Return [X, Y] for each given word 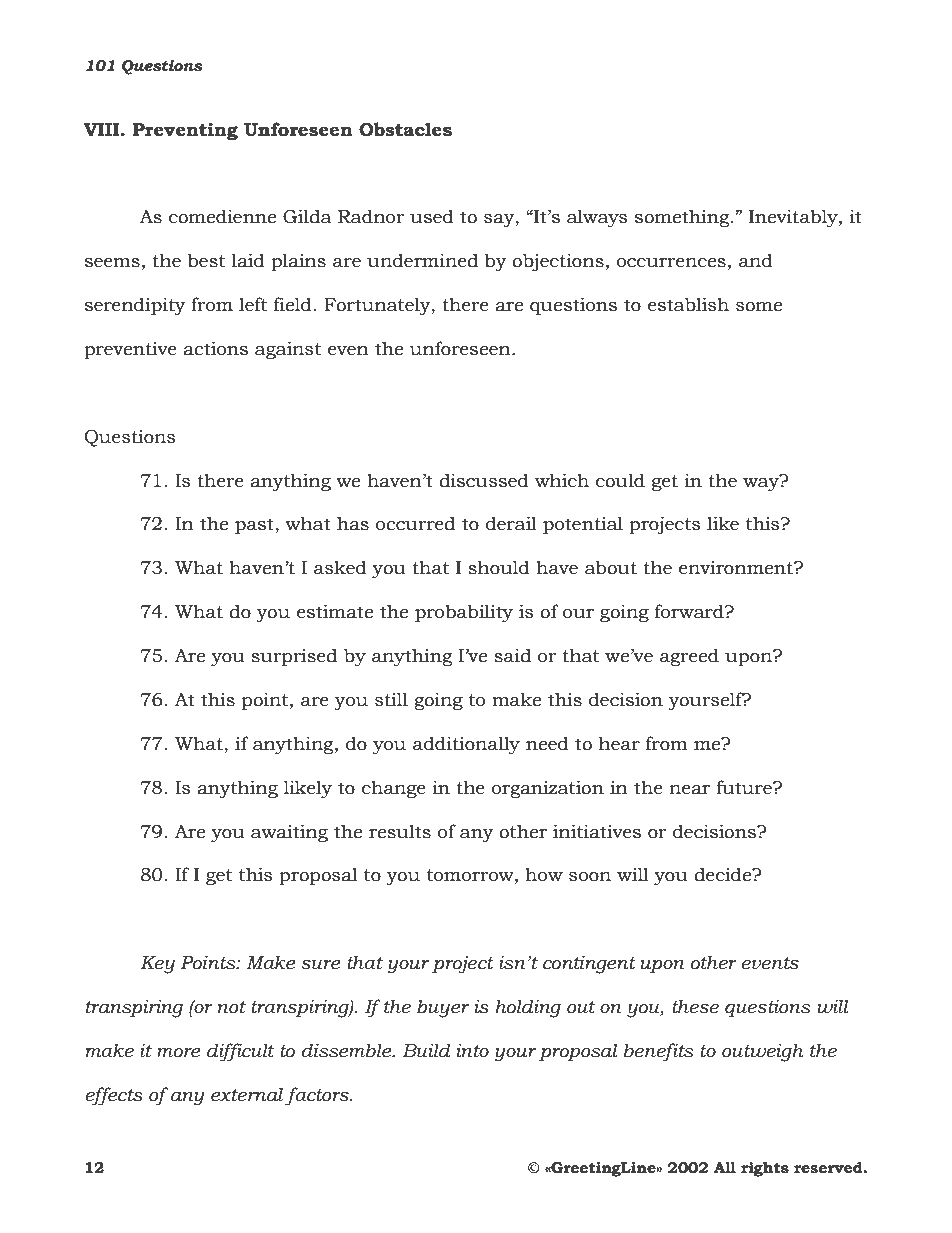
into [473, 1050]
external [247, 1094]
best [206, 260]
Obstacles [405, 129]
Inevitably [794, 218]
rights [765, 1169]
